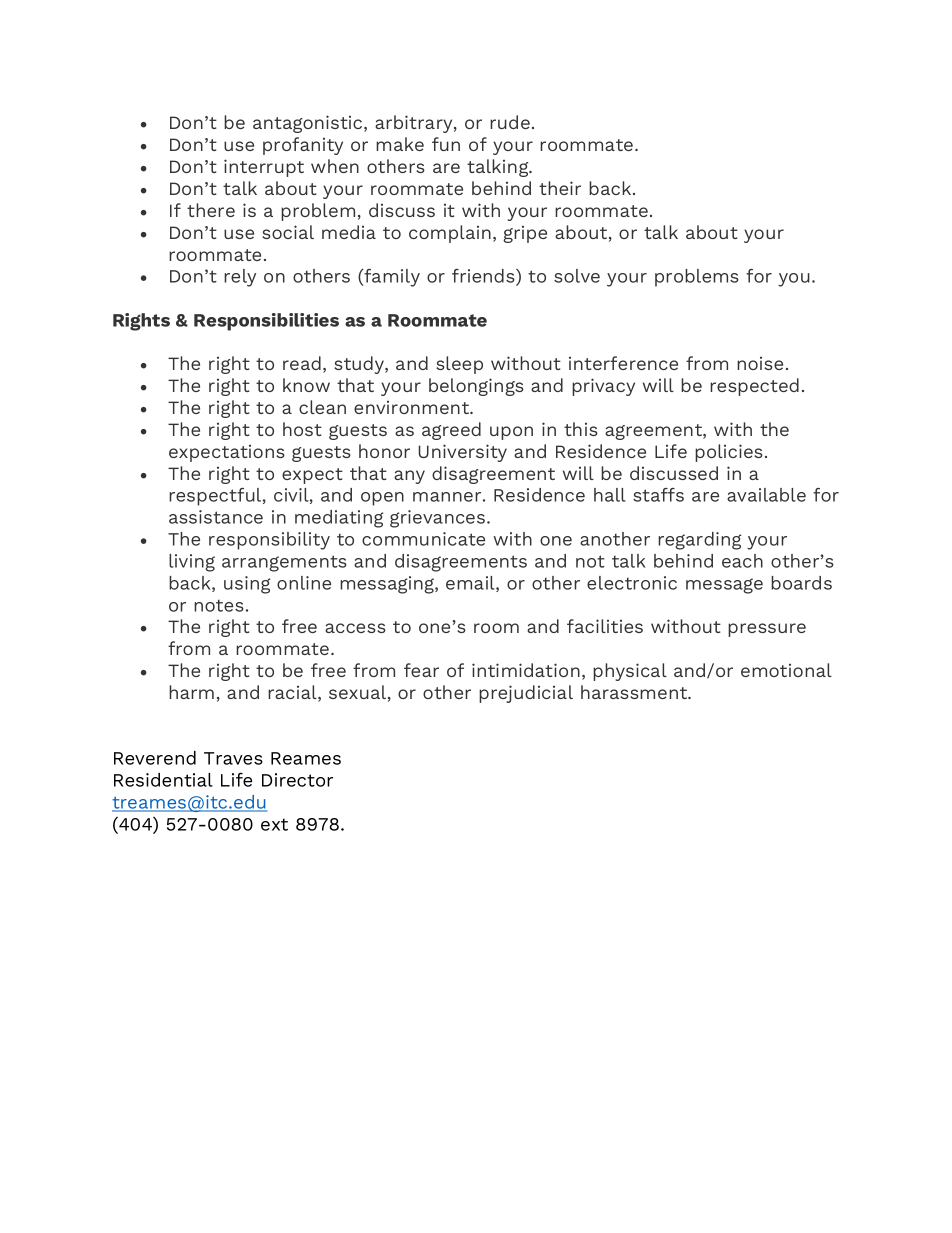 The height and width of the screenshot is (1233, 952). I want to click on regarding, so click(700, 541).
